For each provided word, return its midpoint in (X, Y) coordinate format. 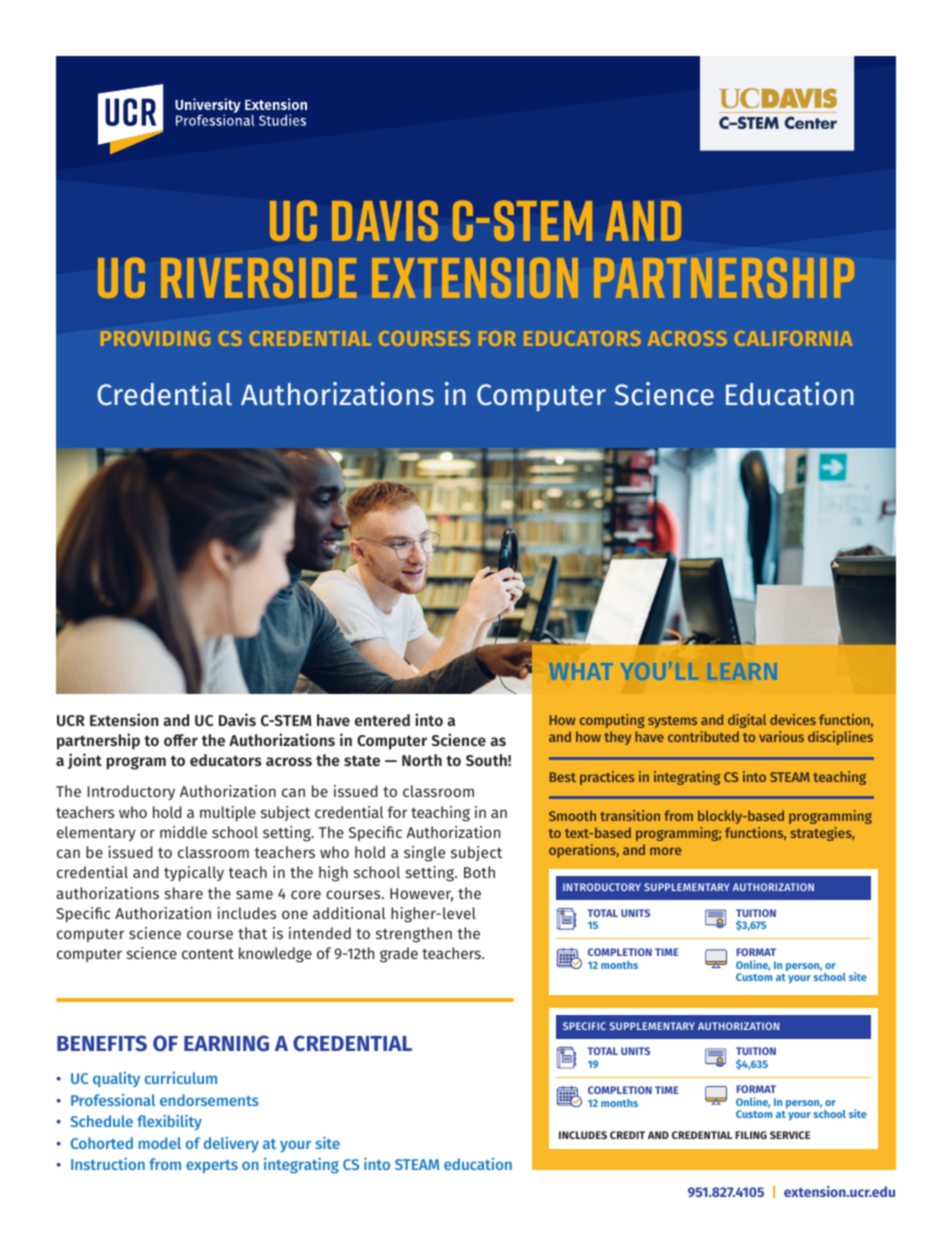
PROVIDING (155, 338)
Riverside (259, 277)
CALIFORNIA (793, 338)
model (160, 1143)
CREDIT (627, 1135)
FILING (751, 1135)
